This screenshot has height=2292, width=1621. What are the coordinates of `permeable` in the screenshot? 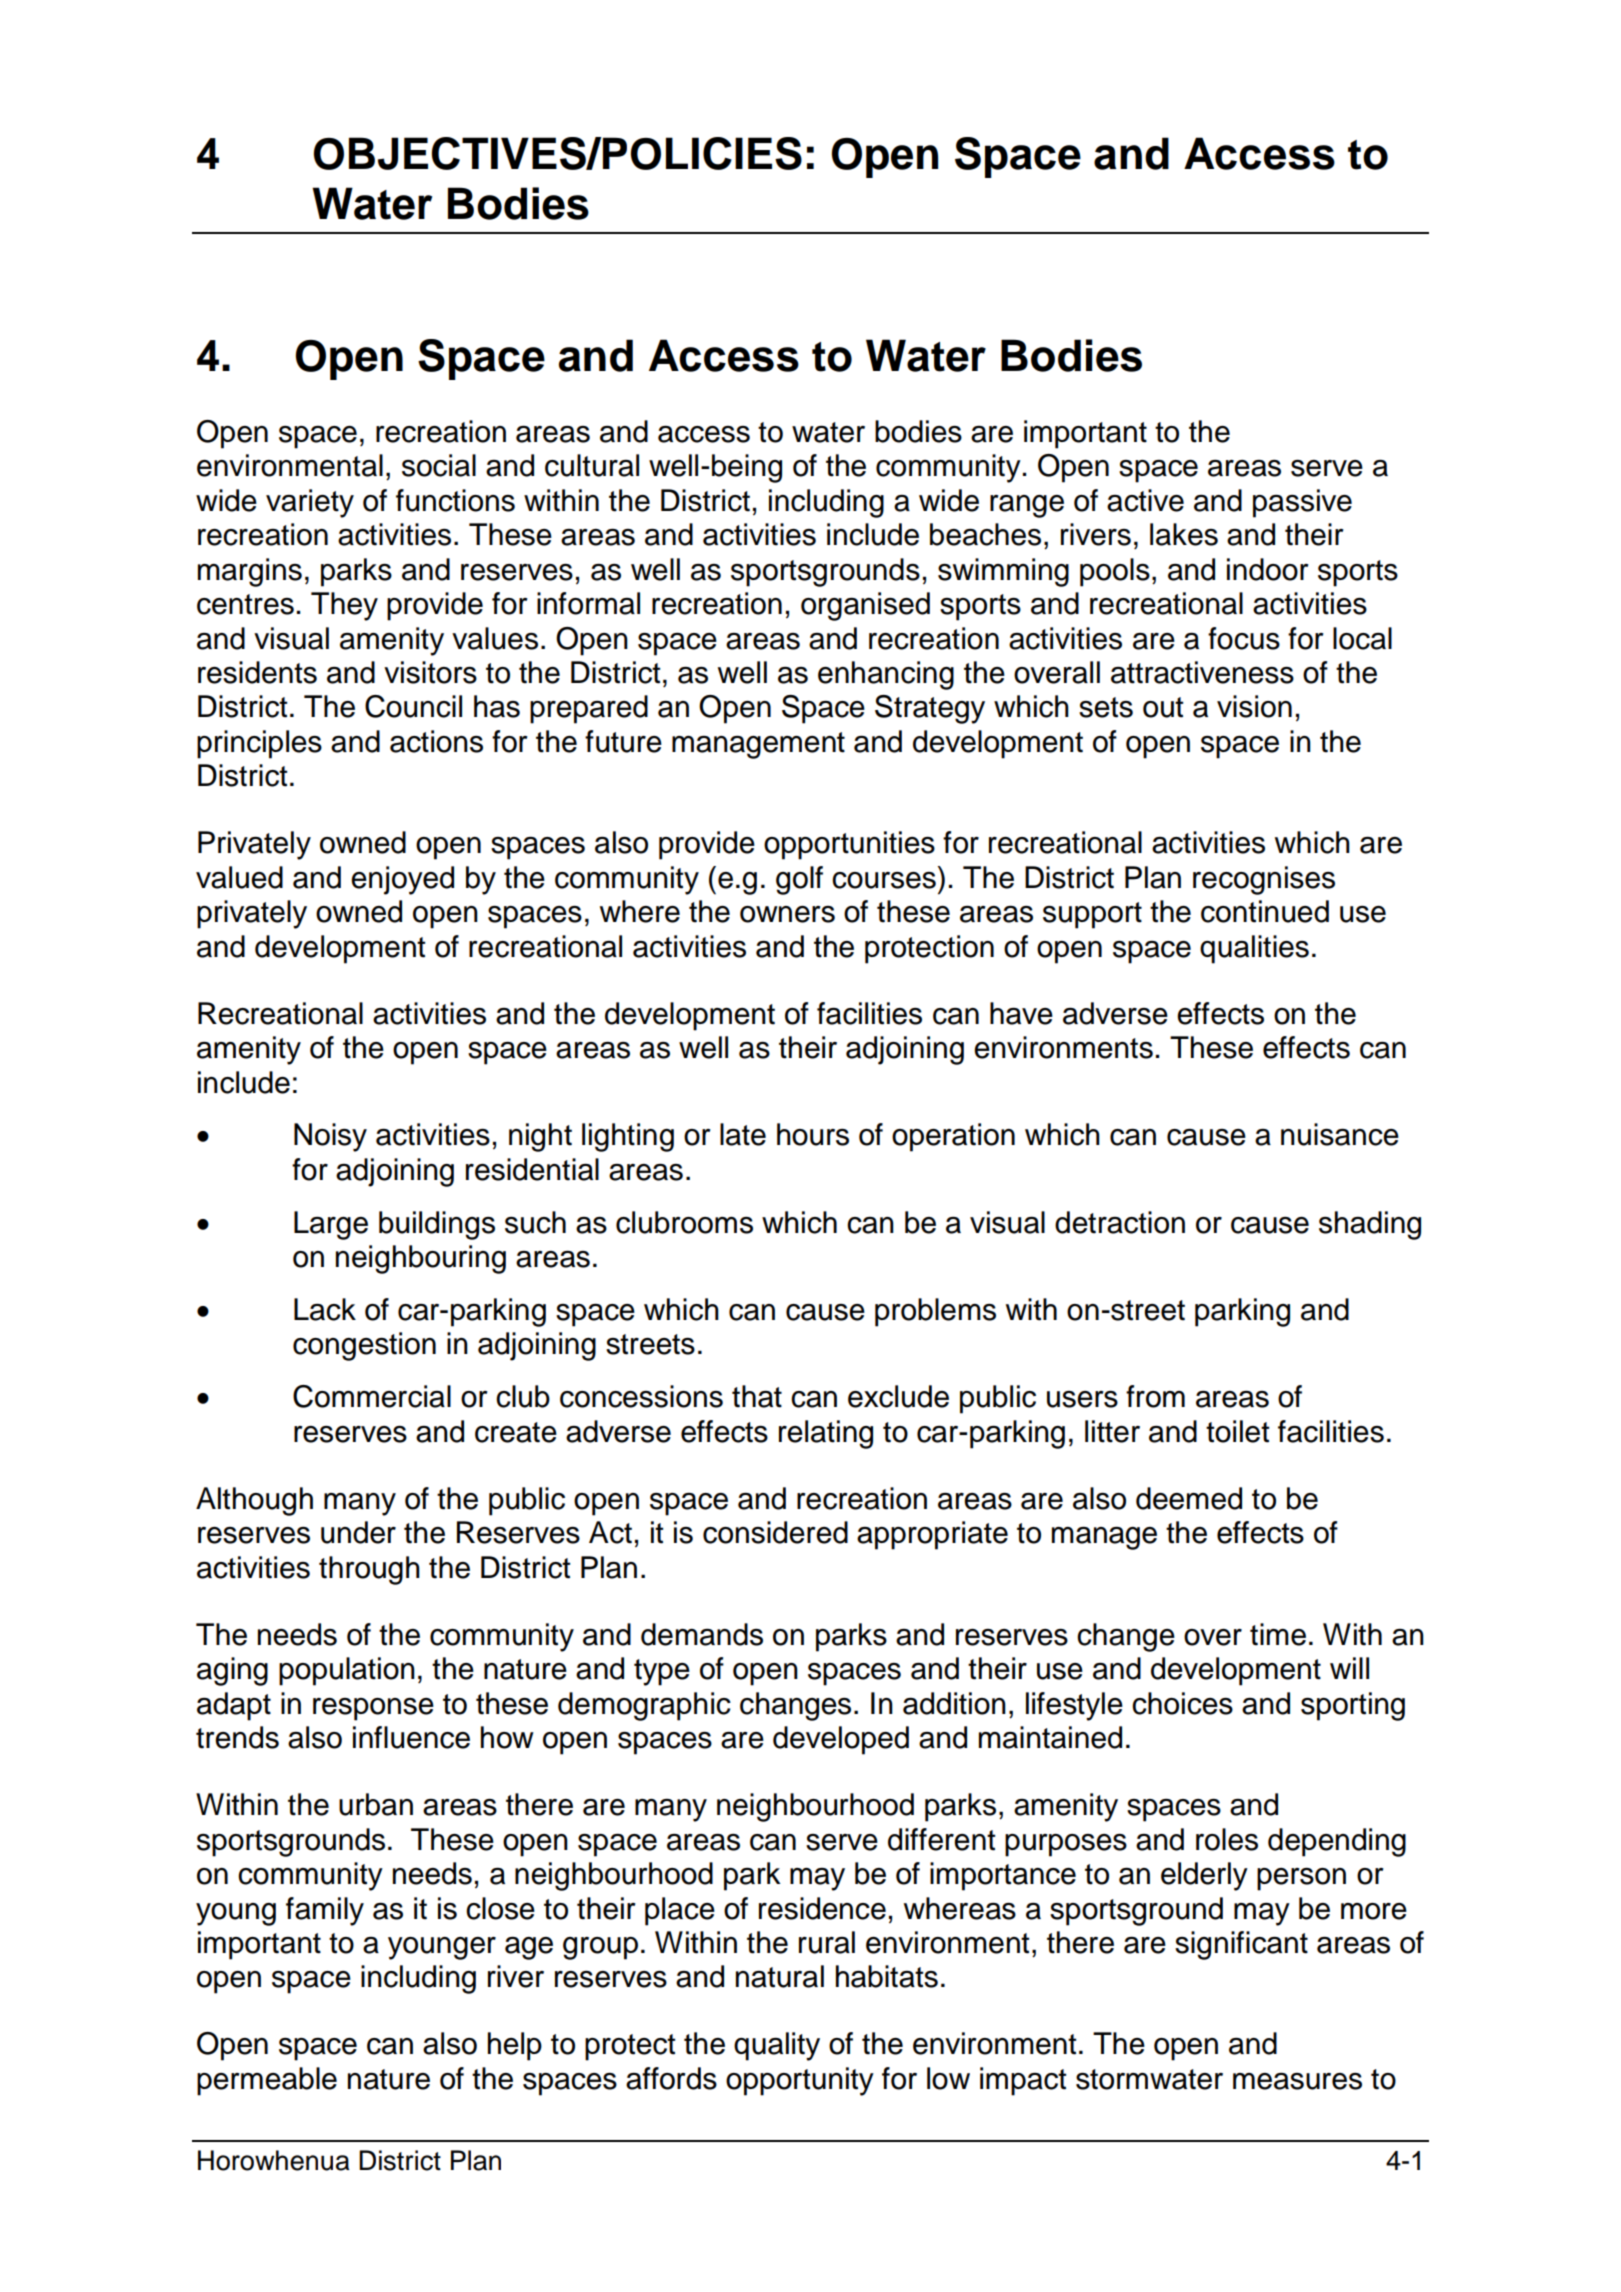 It's located at (267, 2081).
